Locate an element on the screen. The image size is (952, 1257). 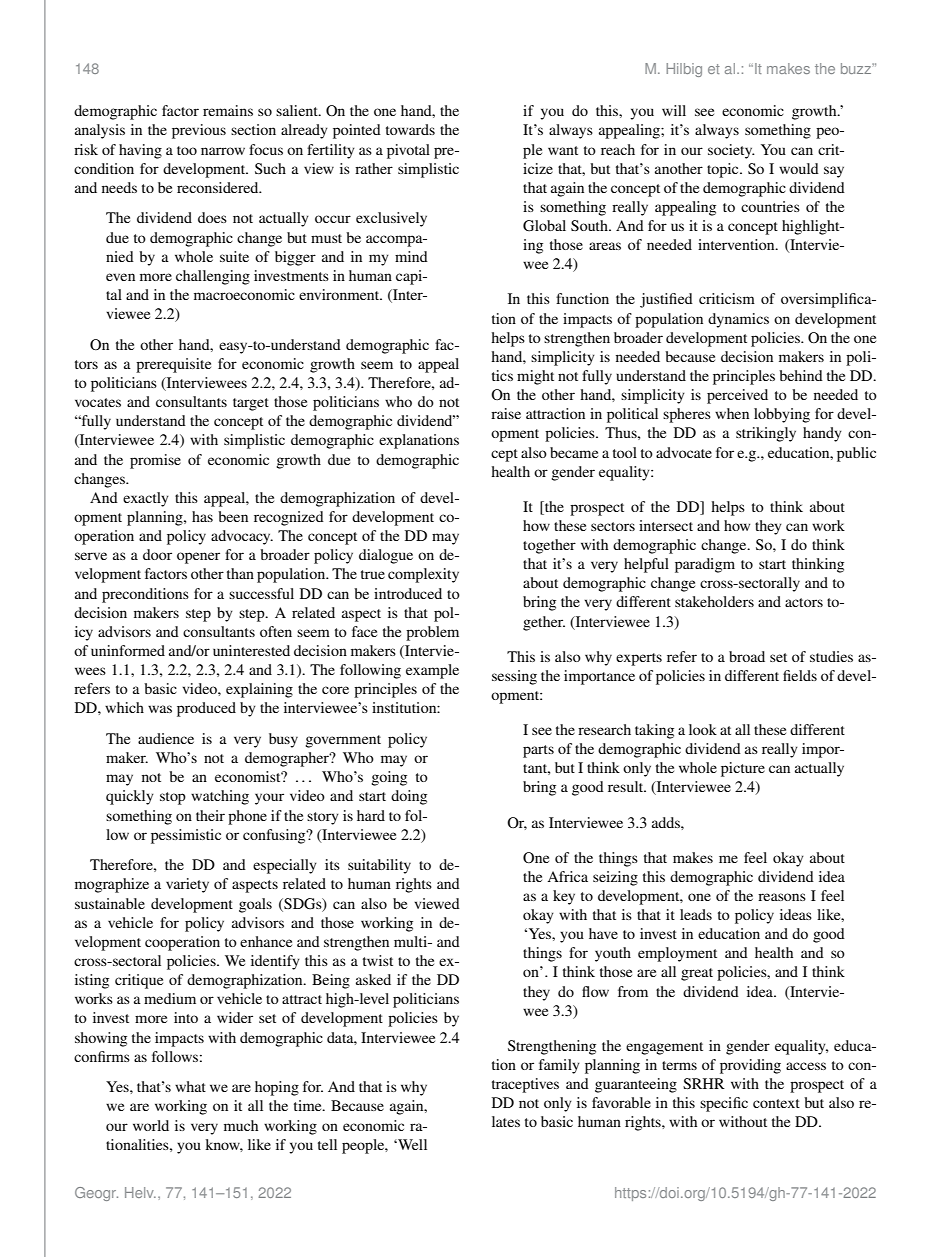
world is located at coordinates (151, 1125).
